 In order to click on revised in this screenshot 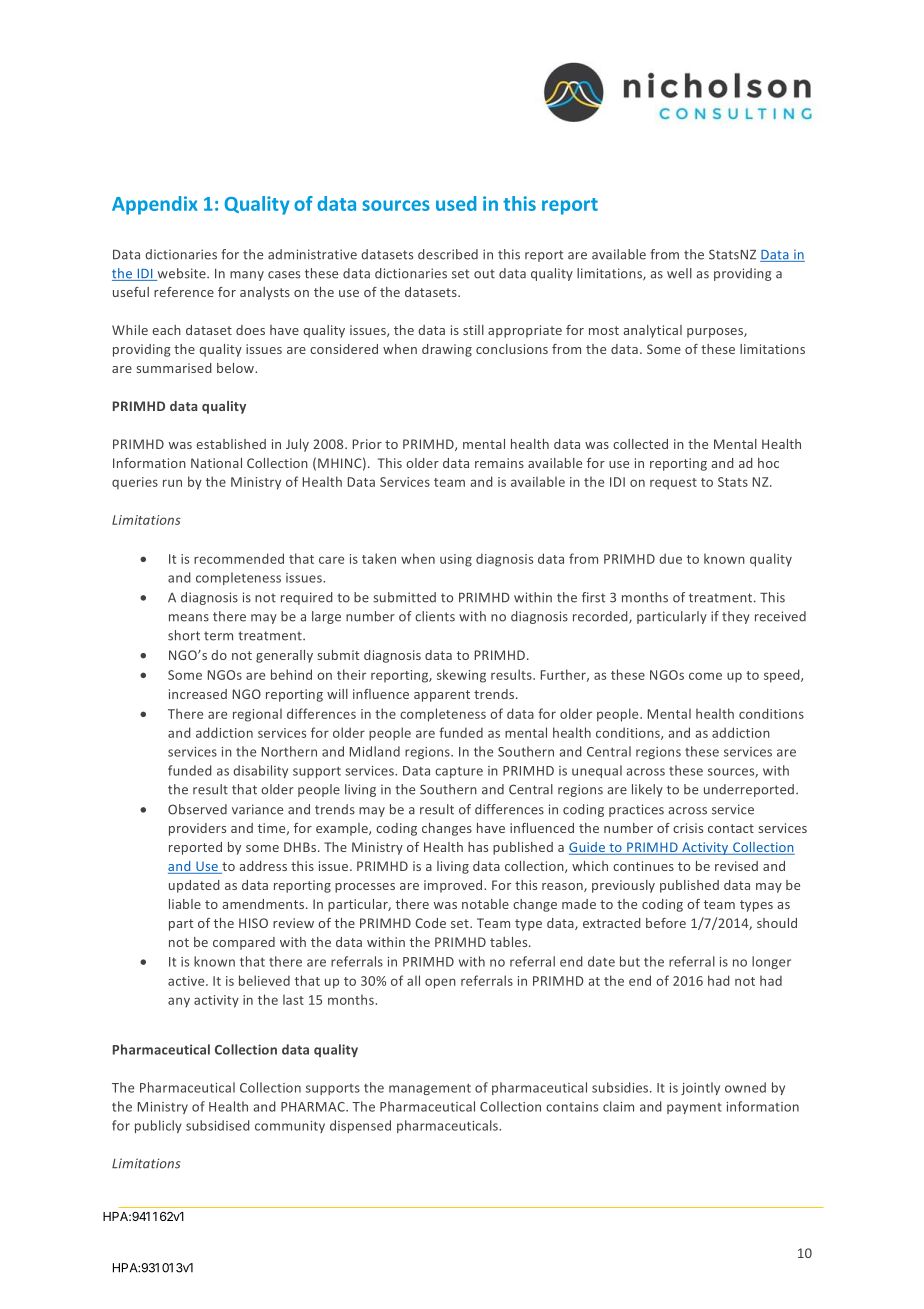, I will do `click(736, 866)`.
